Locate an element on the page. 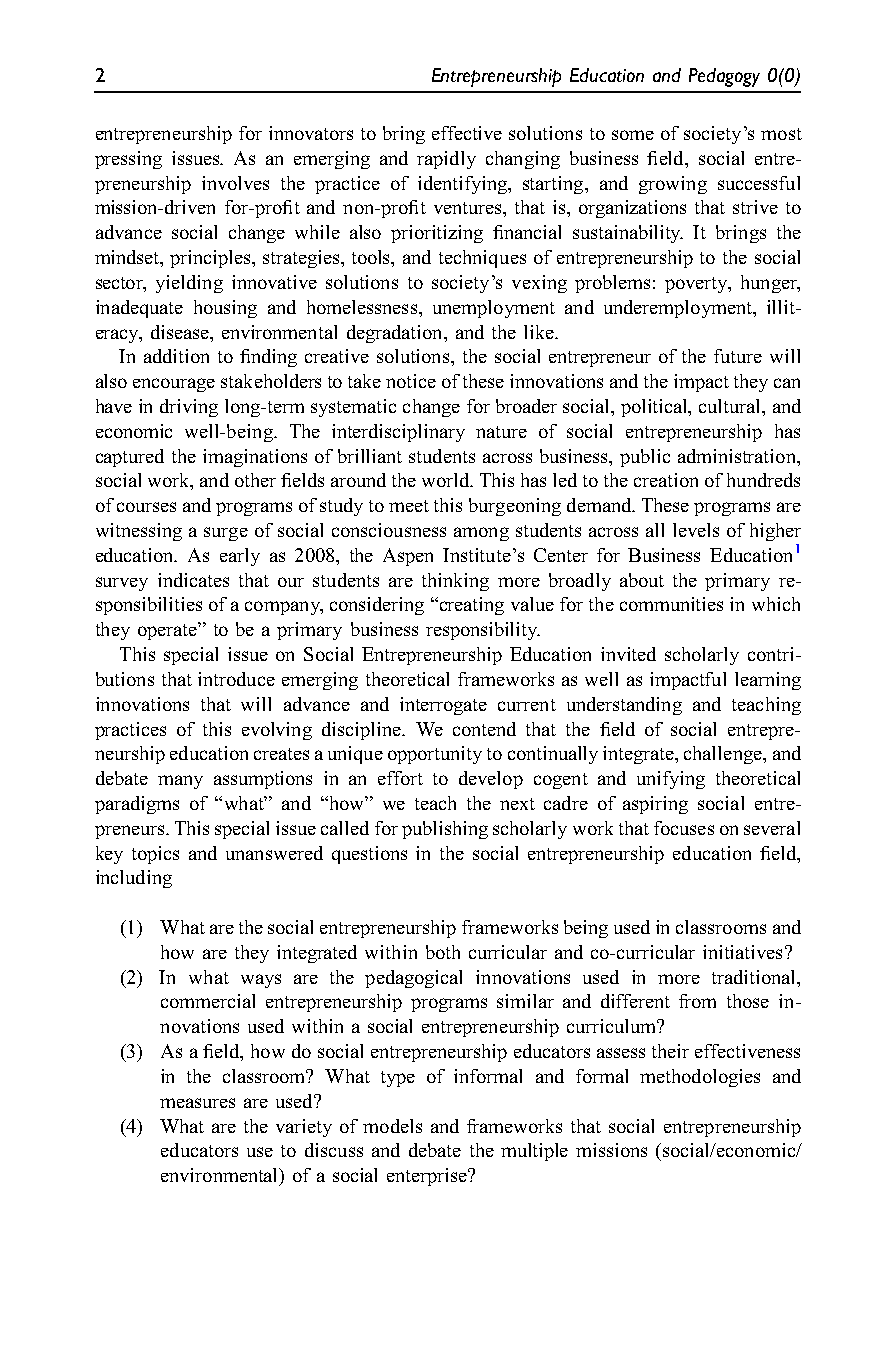 The image size is (896, 1345). focuses is located at coordinates (684, 828).
